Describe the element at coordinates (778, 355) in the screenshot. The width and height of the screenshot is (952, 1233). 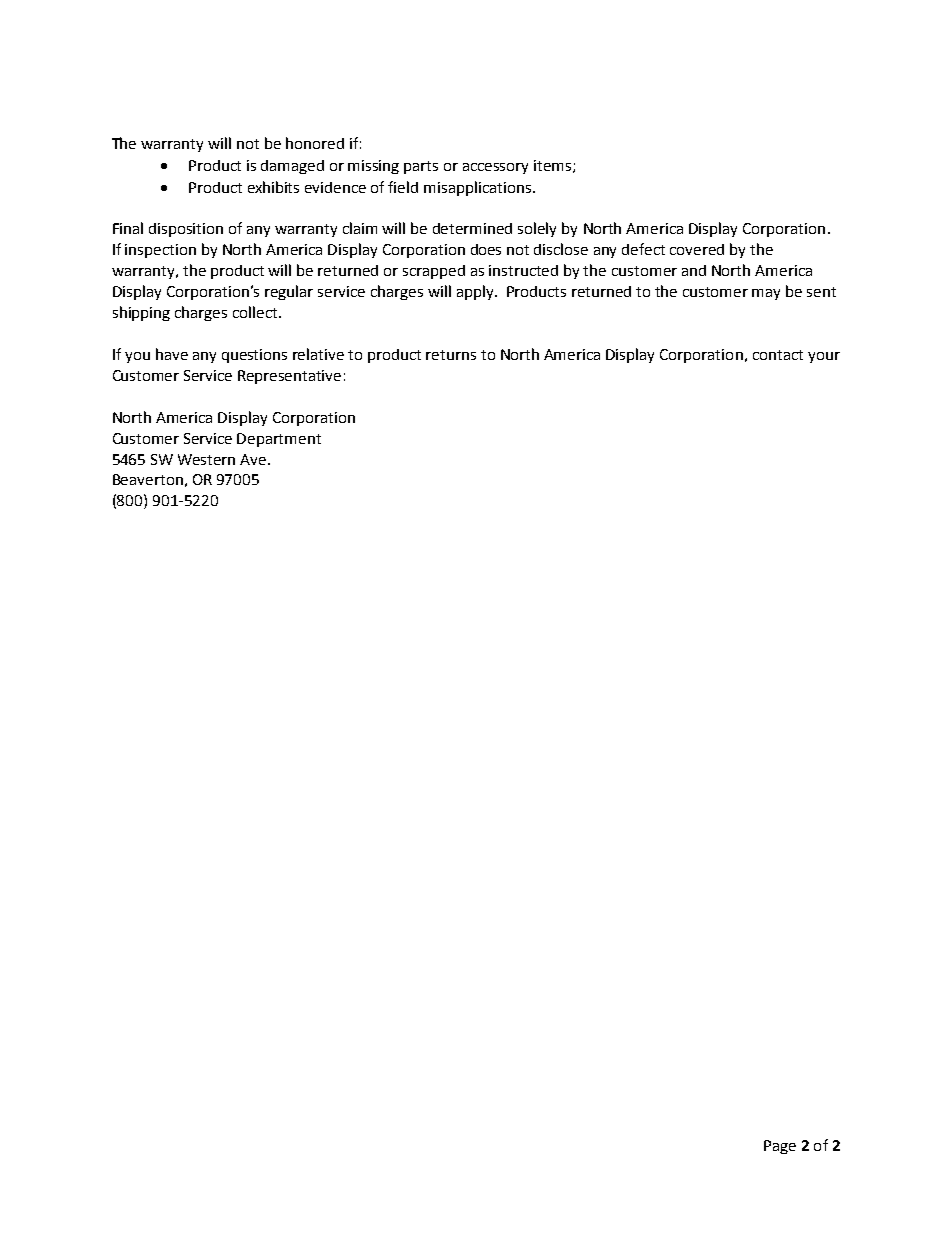
I see `contact` at that location.
